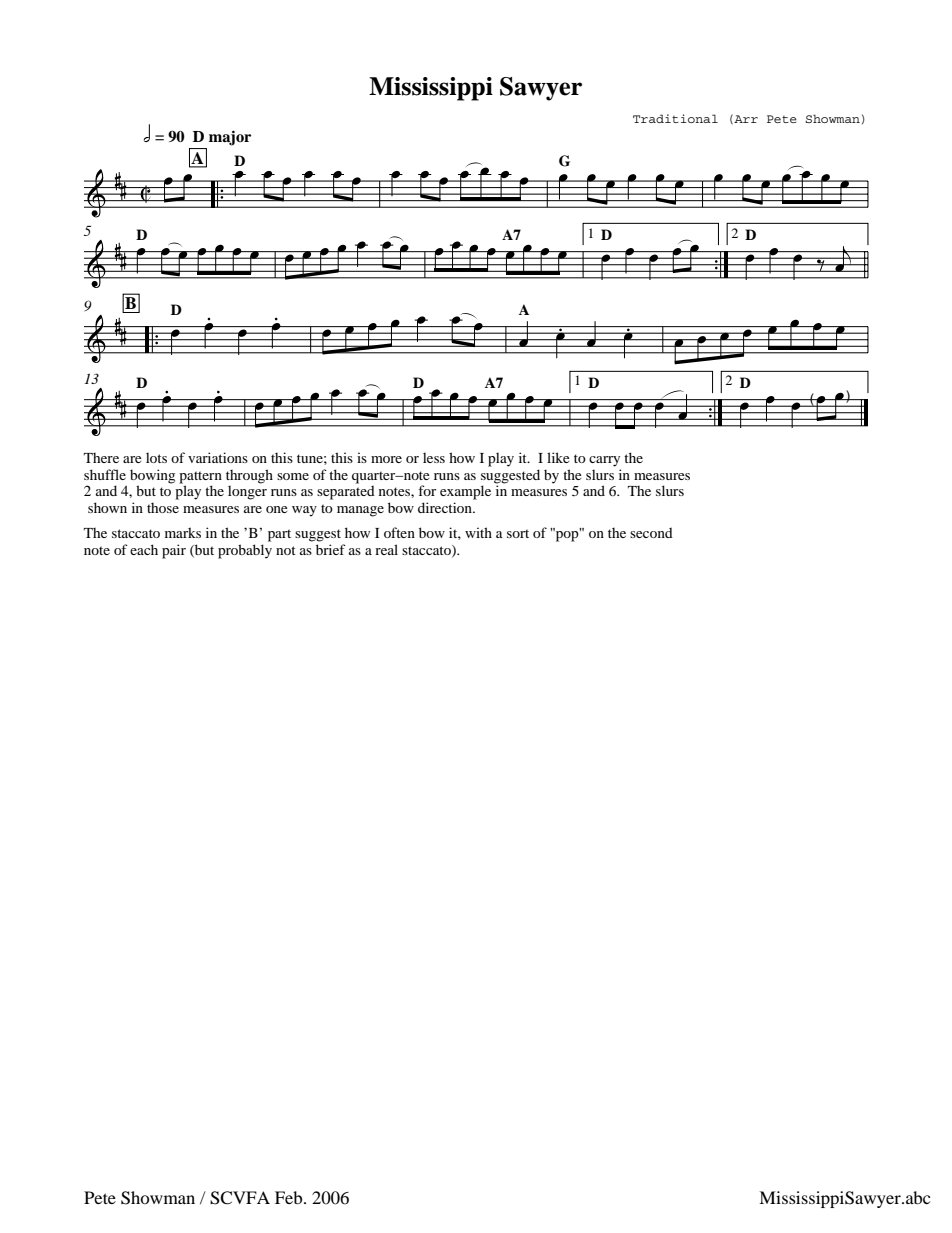 The width and height of the page is (952, 1233). I want to click on like, so click(558, 457).
